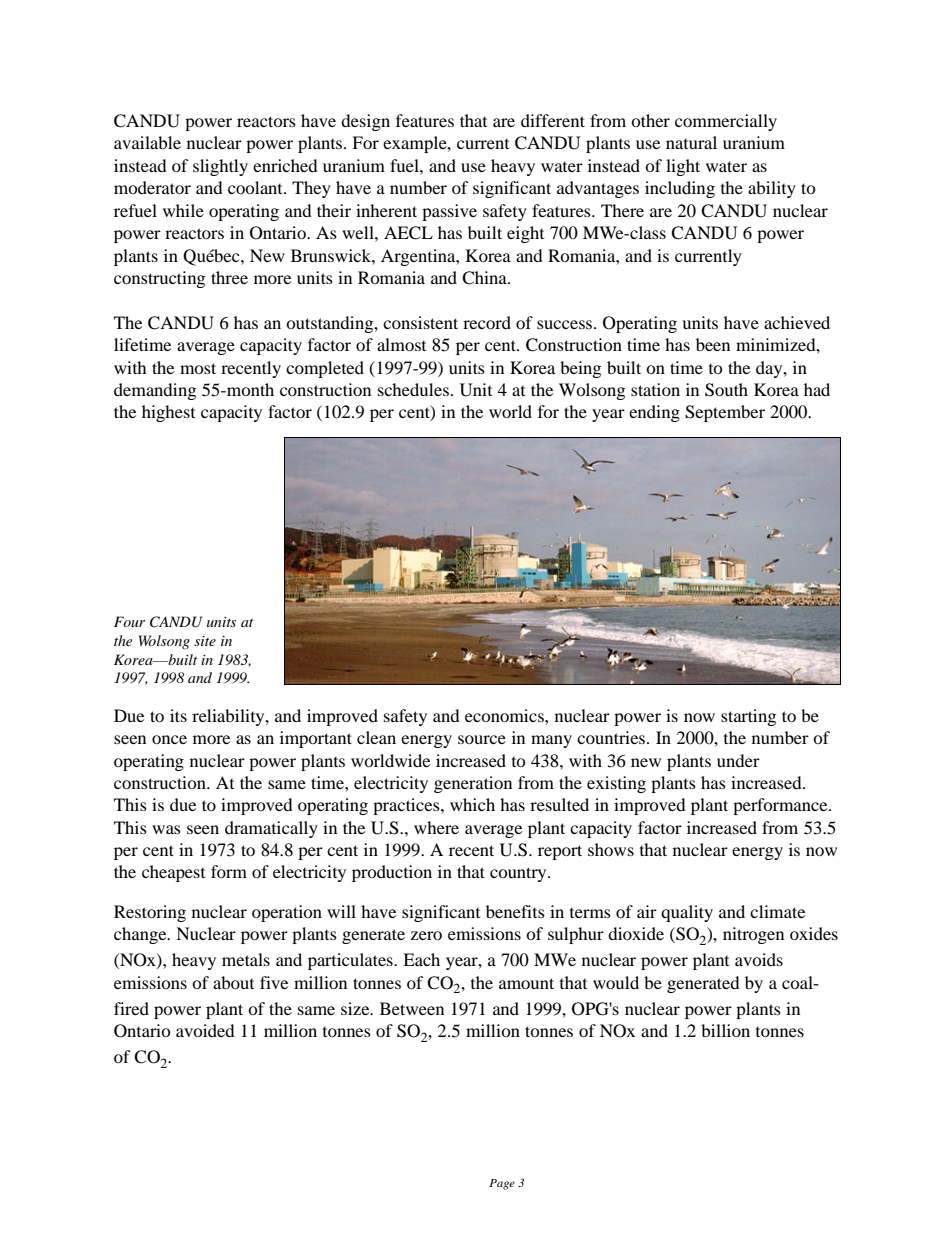 This screenshot has height=1233, width=952. Describe the element at coordinates (449, 212) in the screenshot. I see `passive` at that location.
